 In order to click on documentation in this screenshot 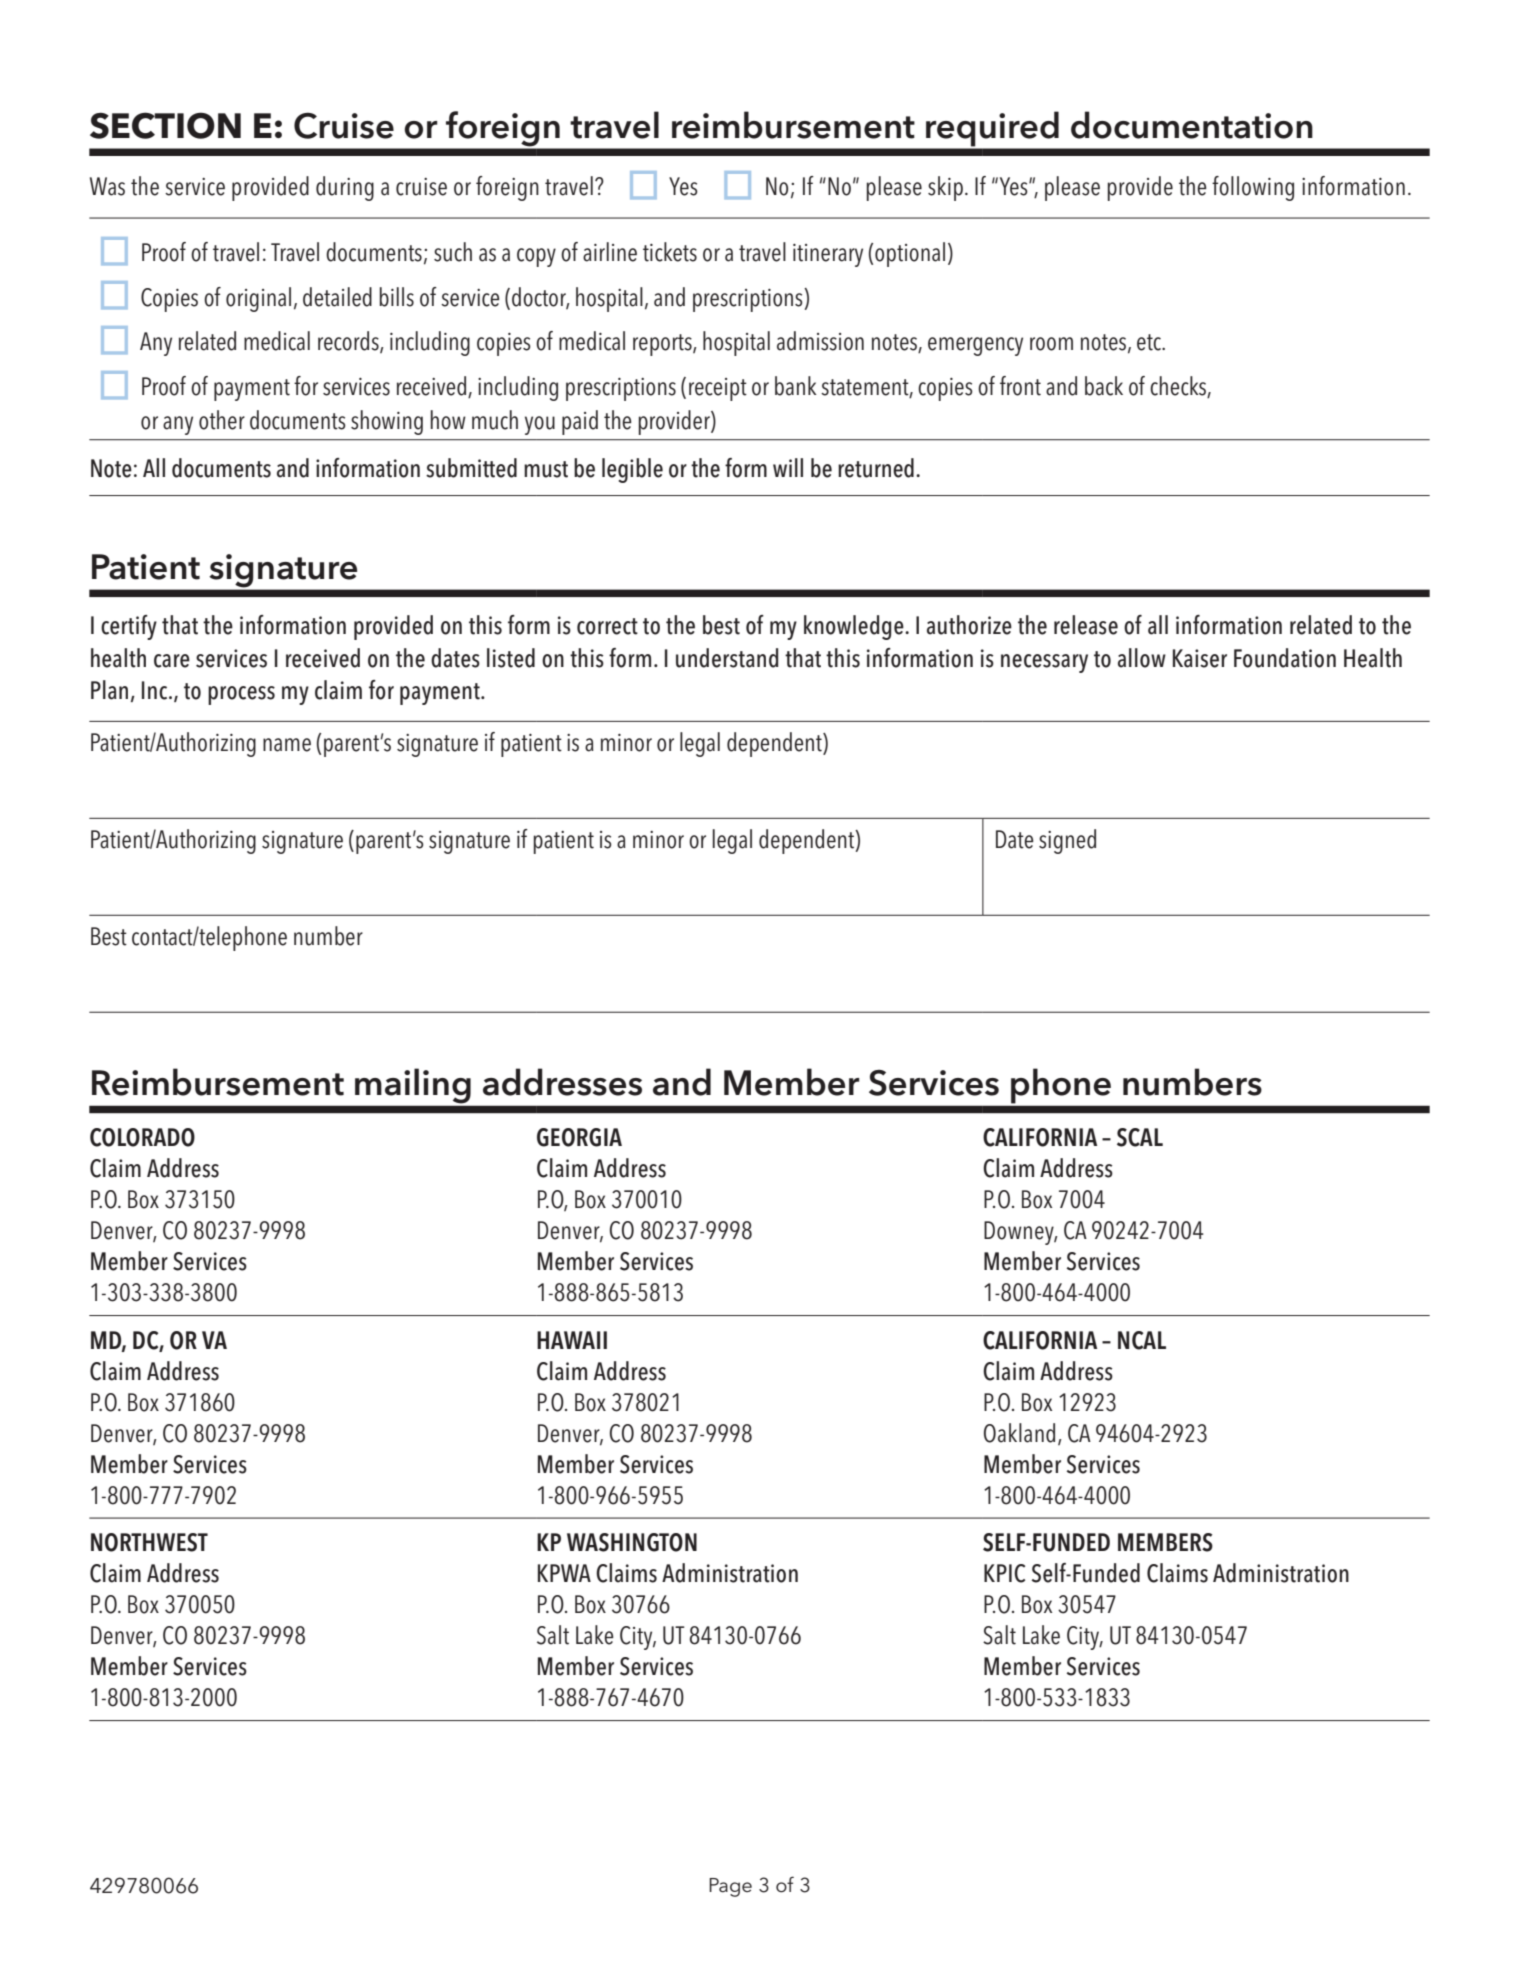, I will do `click(1192, 125)`.
